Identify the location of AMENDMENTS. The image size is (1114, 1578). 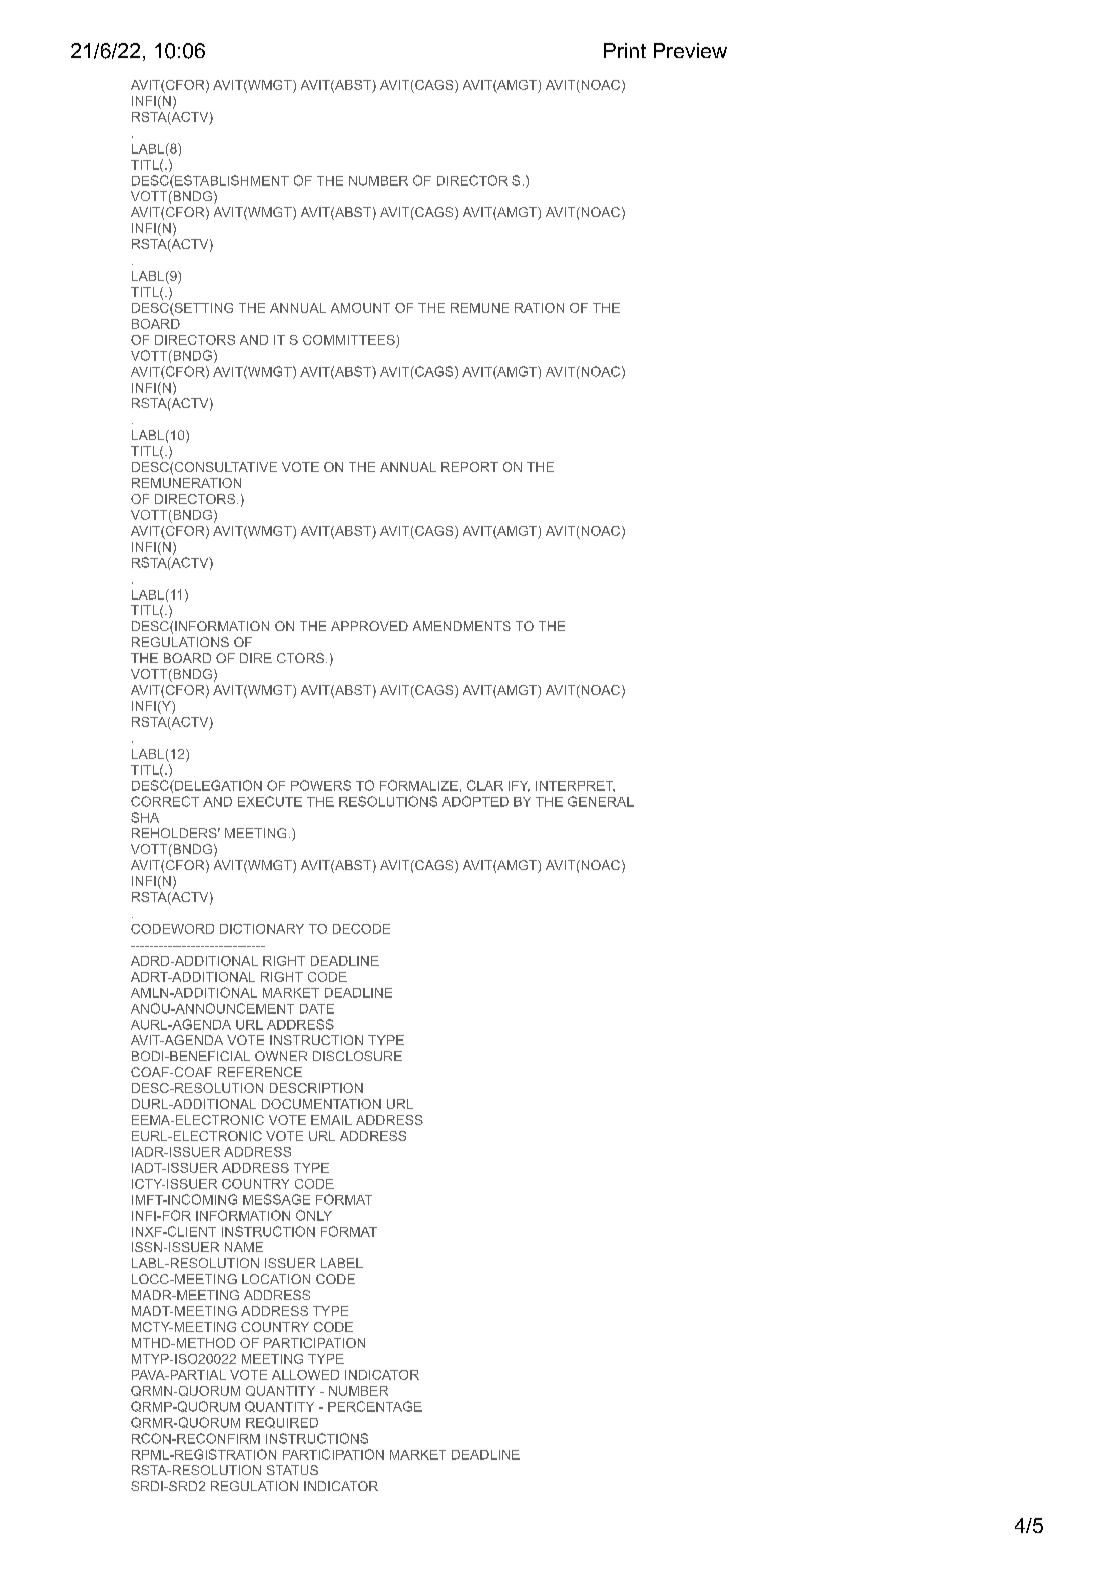
(462, 626).
